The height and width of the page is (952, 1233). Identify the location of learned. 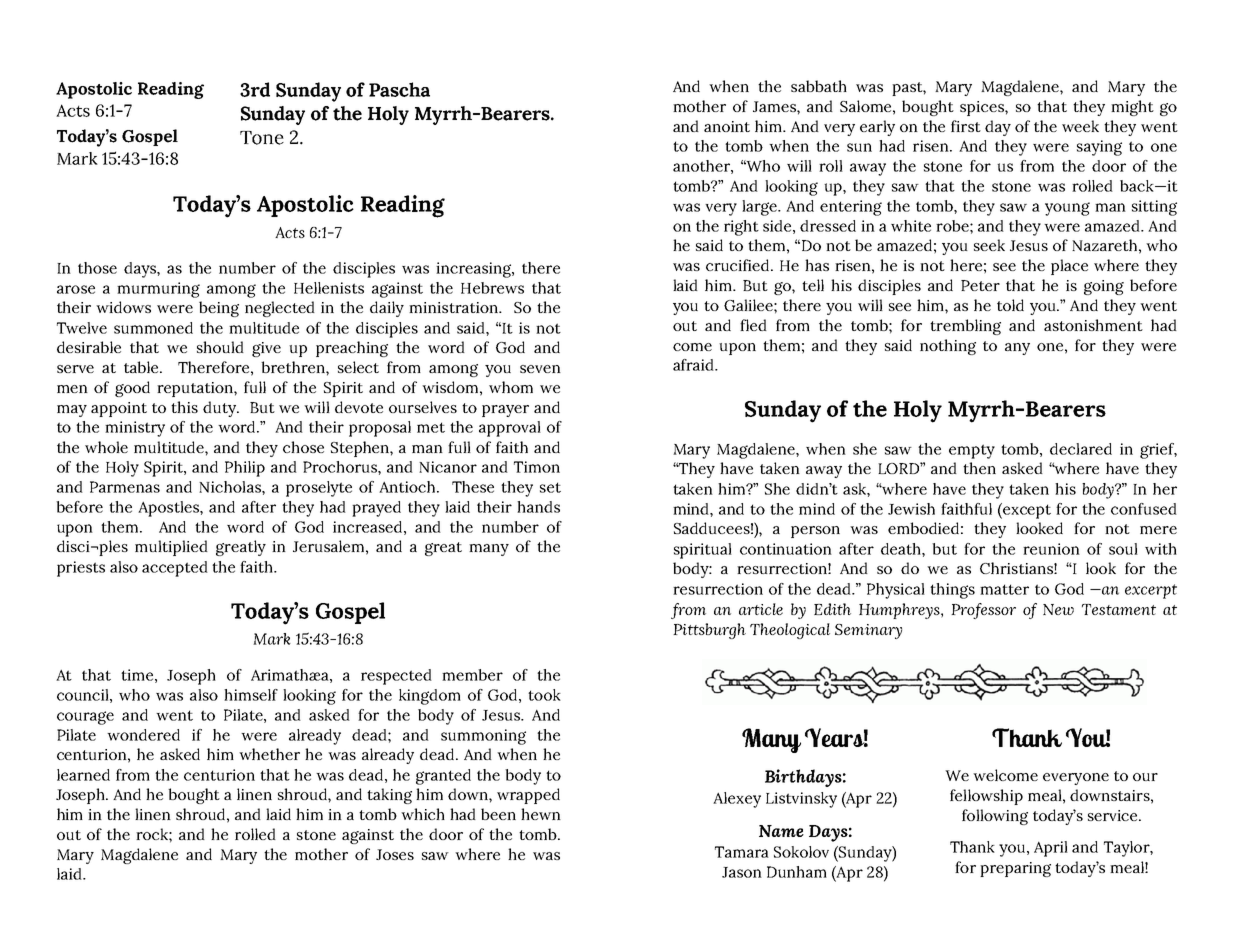
(83, 775).
